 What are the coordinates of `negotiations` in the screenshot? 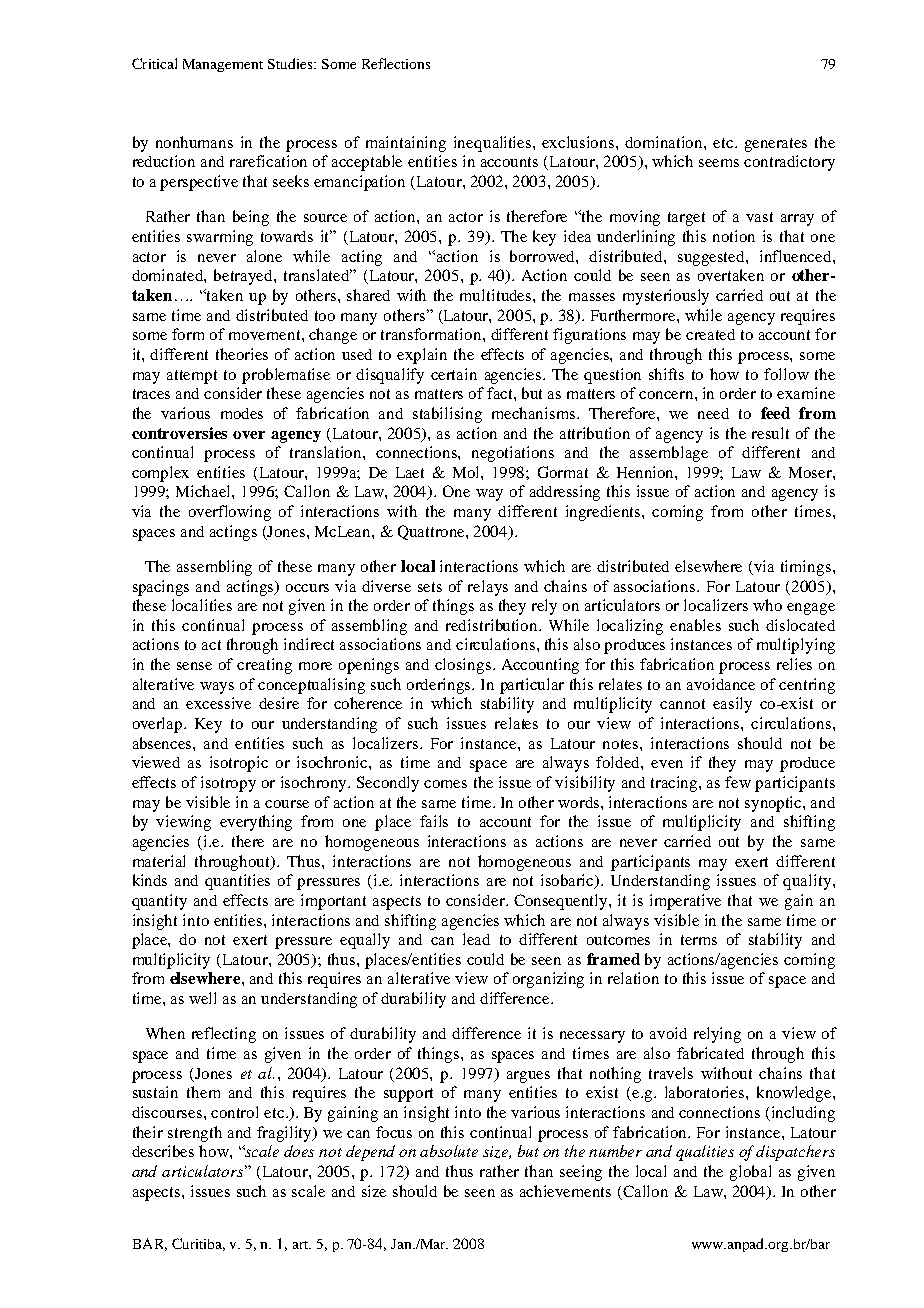 It's located at (513, 454).
